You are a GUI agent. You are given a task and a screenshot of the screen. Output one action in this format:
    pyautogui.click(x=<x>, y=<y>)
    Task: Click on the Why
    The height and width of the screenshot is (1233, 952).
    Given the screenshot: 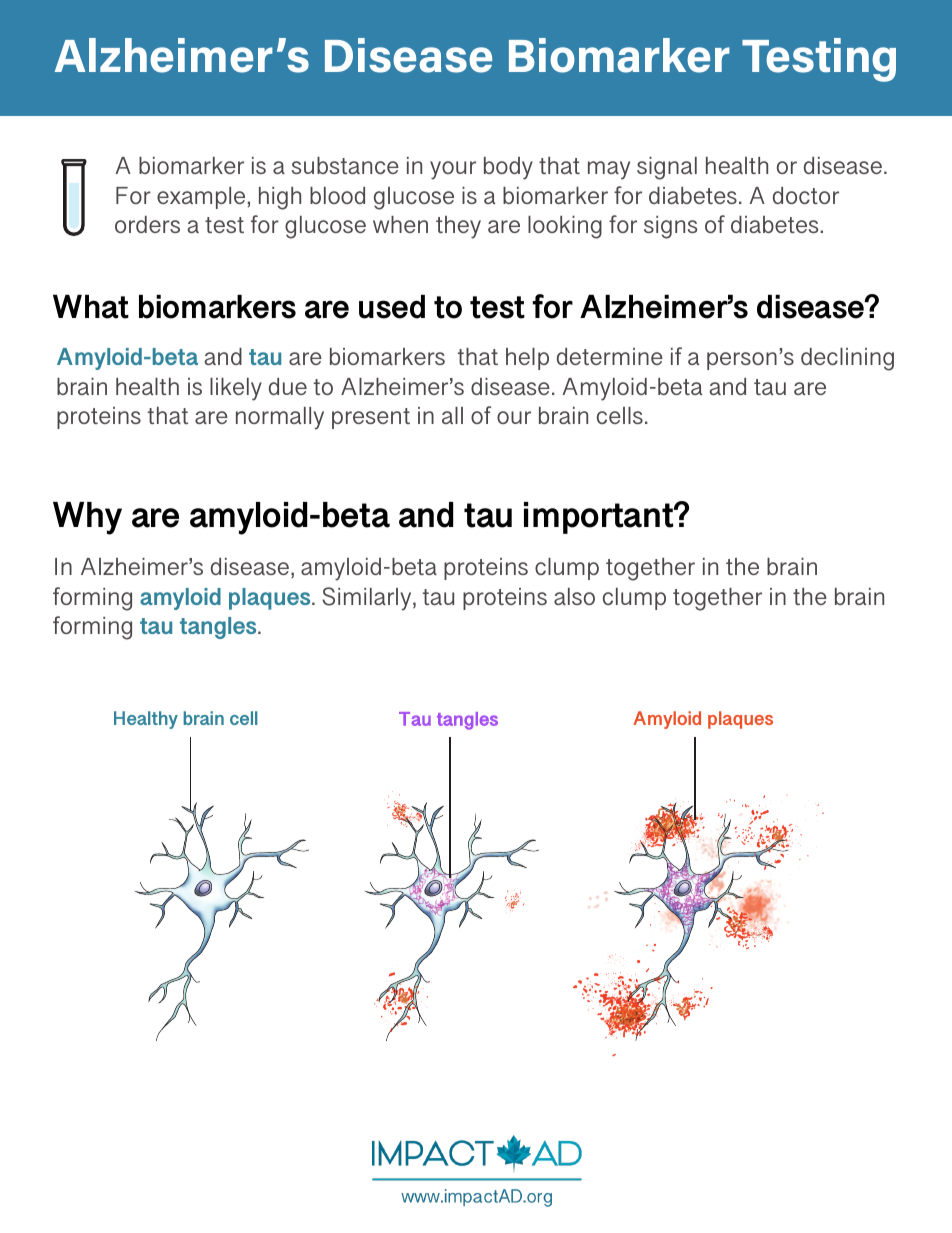 What is the action you would take?
    pyautogui.click(x=87, y=518)
